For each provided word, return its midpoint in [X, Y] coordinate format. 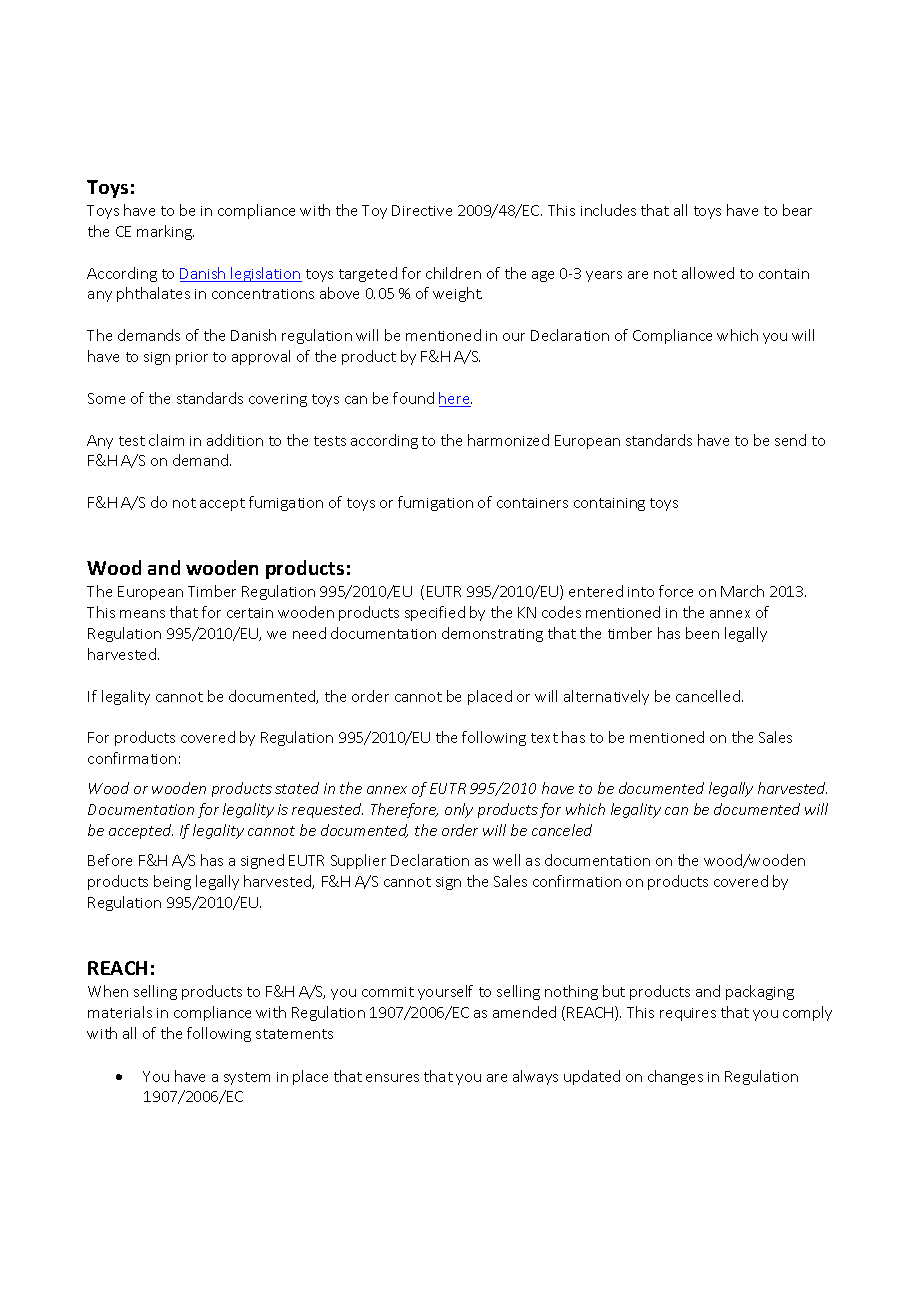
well [506, 860]
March [742, 591]
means [142, 614]
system [247, 1078]
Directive [422, 210]
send [790, 440]
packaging [760, 992]
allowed [708, 273]
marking [165, 232]
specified [435, 613]
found [413, 398]
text [544, 738]
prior [192, 358]
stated [297, 788]
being [172, 882]
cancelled [708, 696]
